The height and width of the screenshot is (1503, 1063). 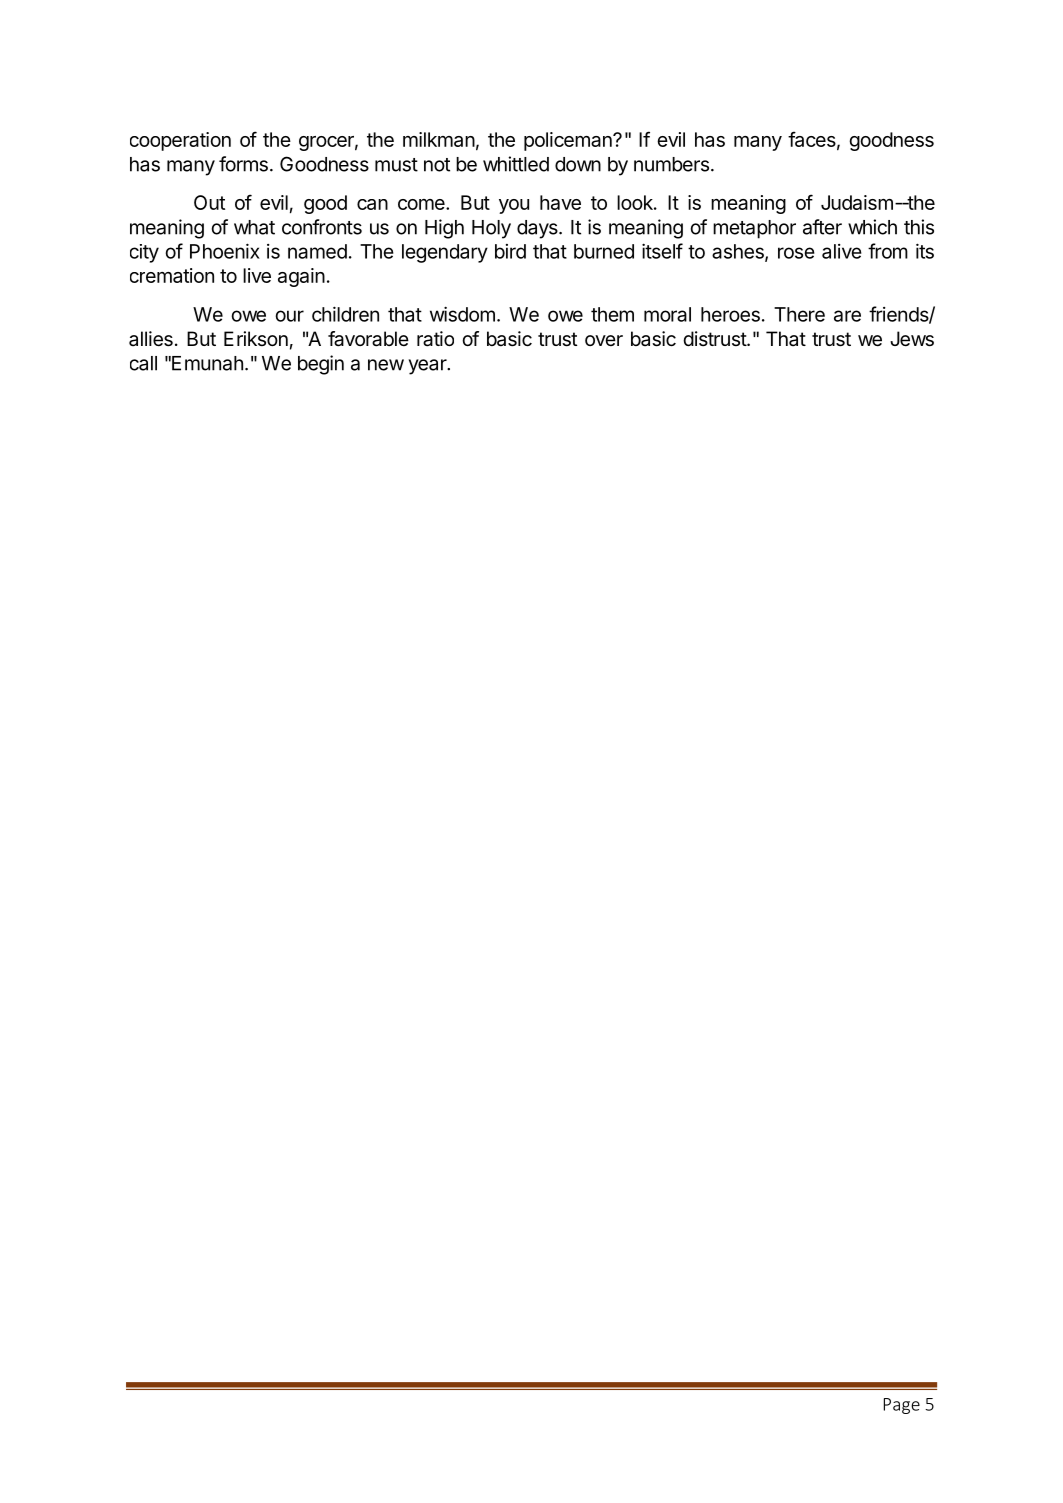 What do you see at coordinates (799, 314) in the screenshot?
I see `There` at bounding box center [799, 314].
